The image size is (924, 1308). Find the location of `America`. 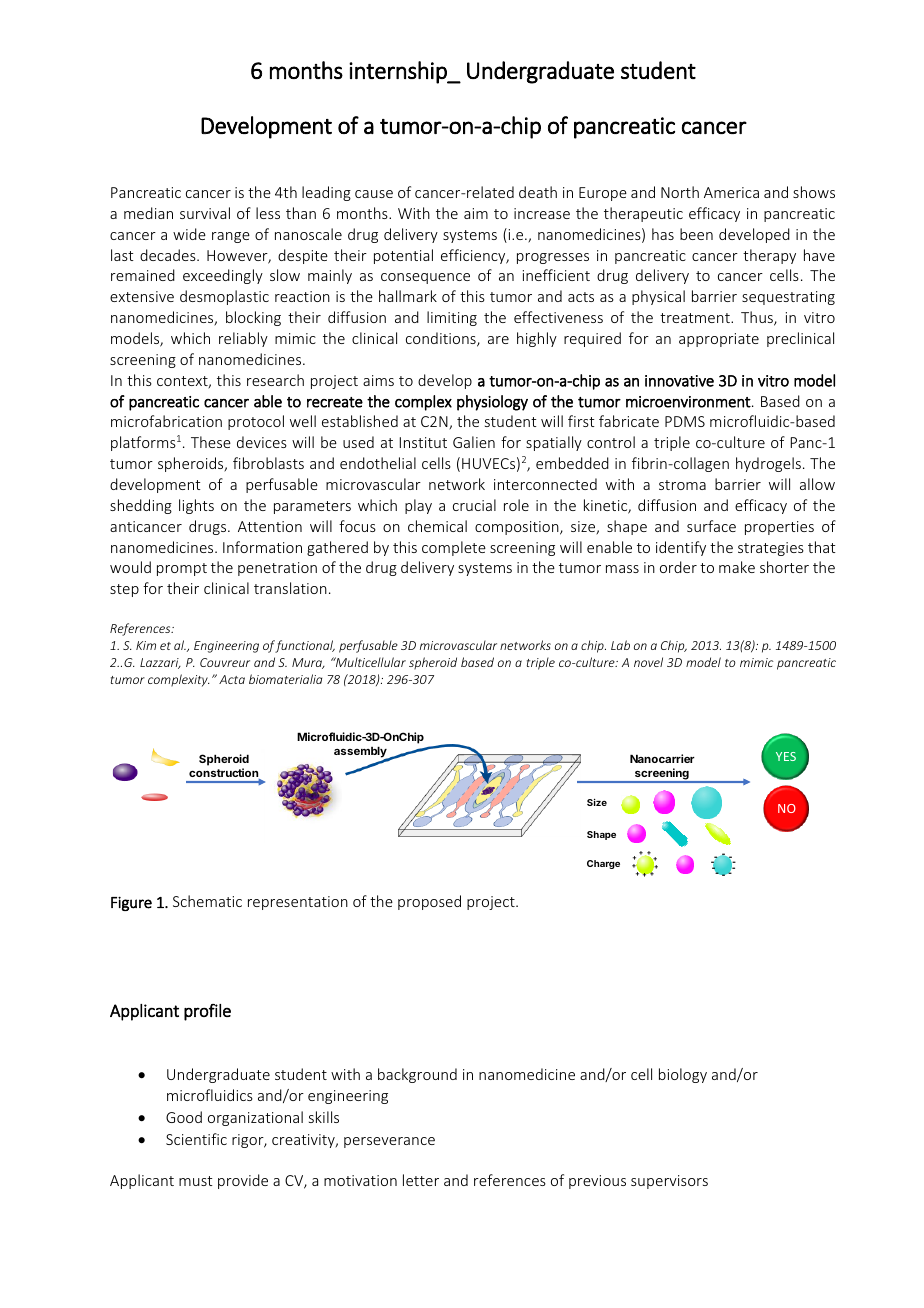

America is located at coordinates (731, 192).
